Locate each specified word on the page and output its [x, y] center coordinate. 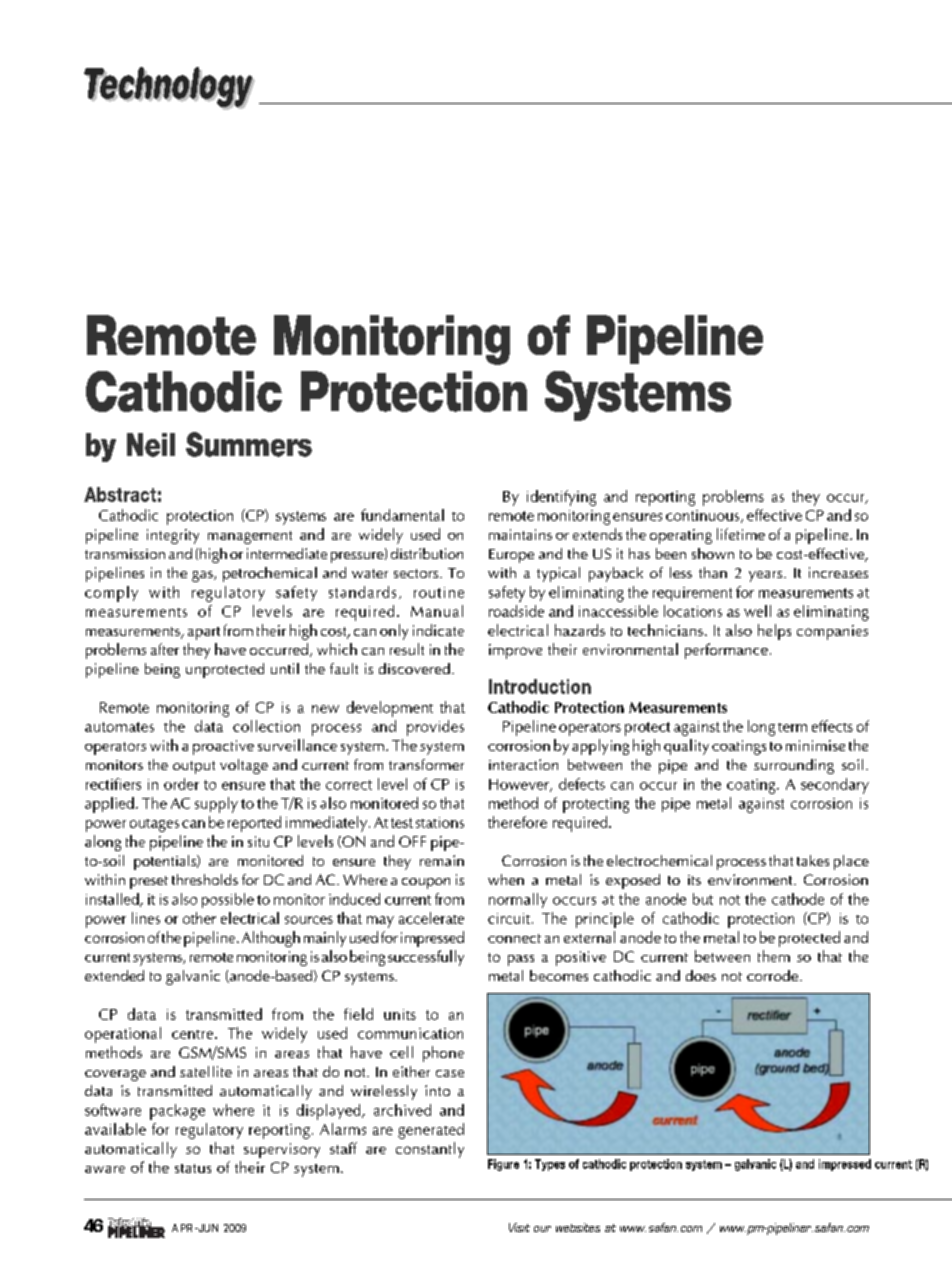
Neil [151, 445]
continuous [704, 516]
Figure [503, 1165]
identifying [561, 498]
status [193, 1168]
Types [550, 1165]
